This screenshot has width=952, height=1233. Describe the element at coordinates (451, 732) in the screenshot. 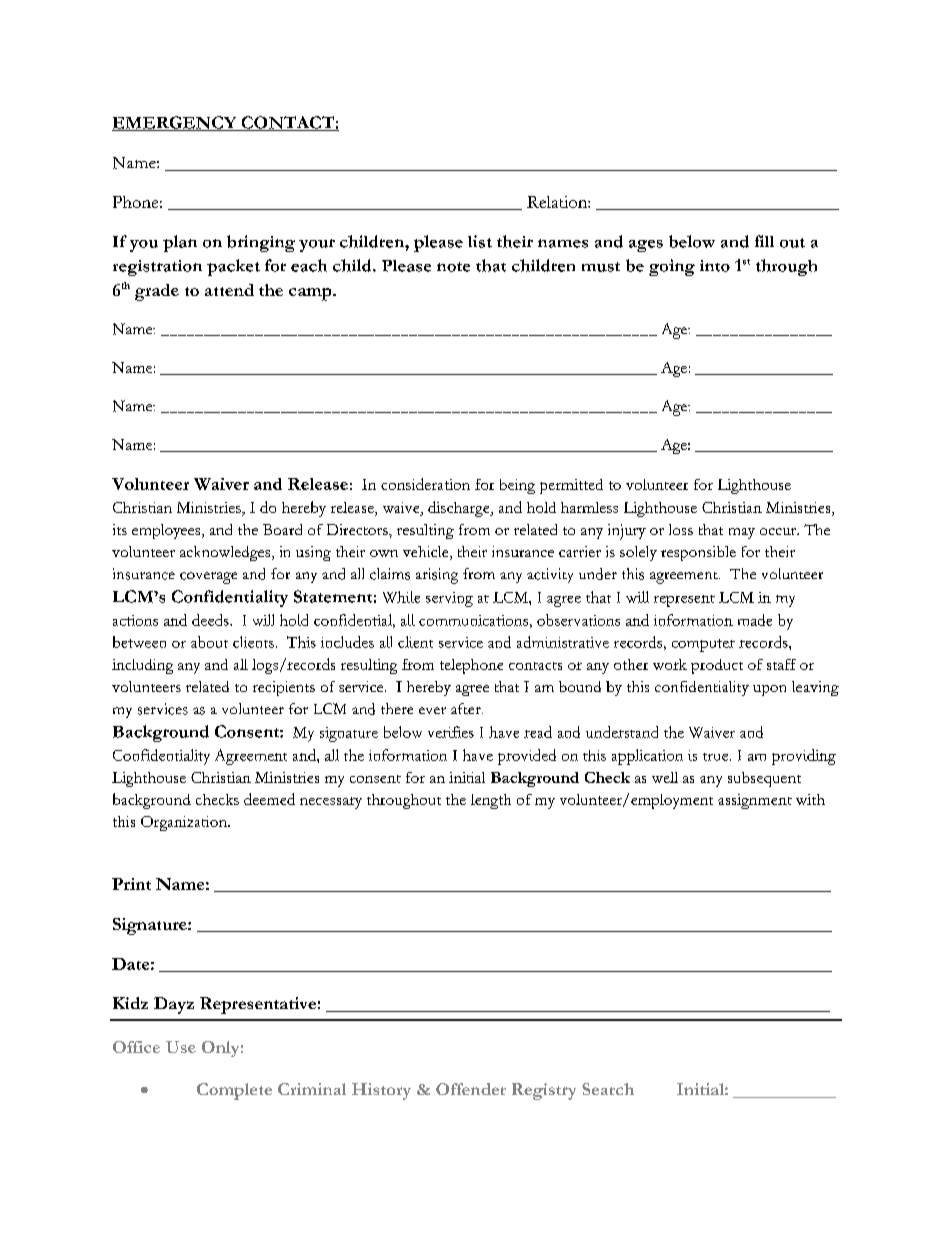

I see `verifies` at that location.
